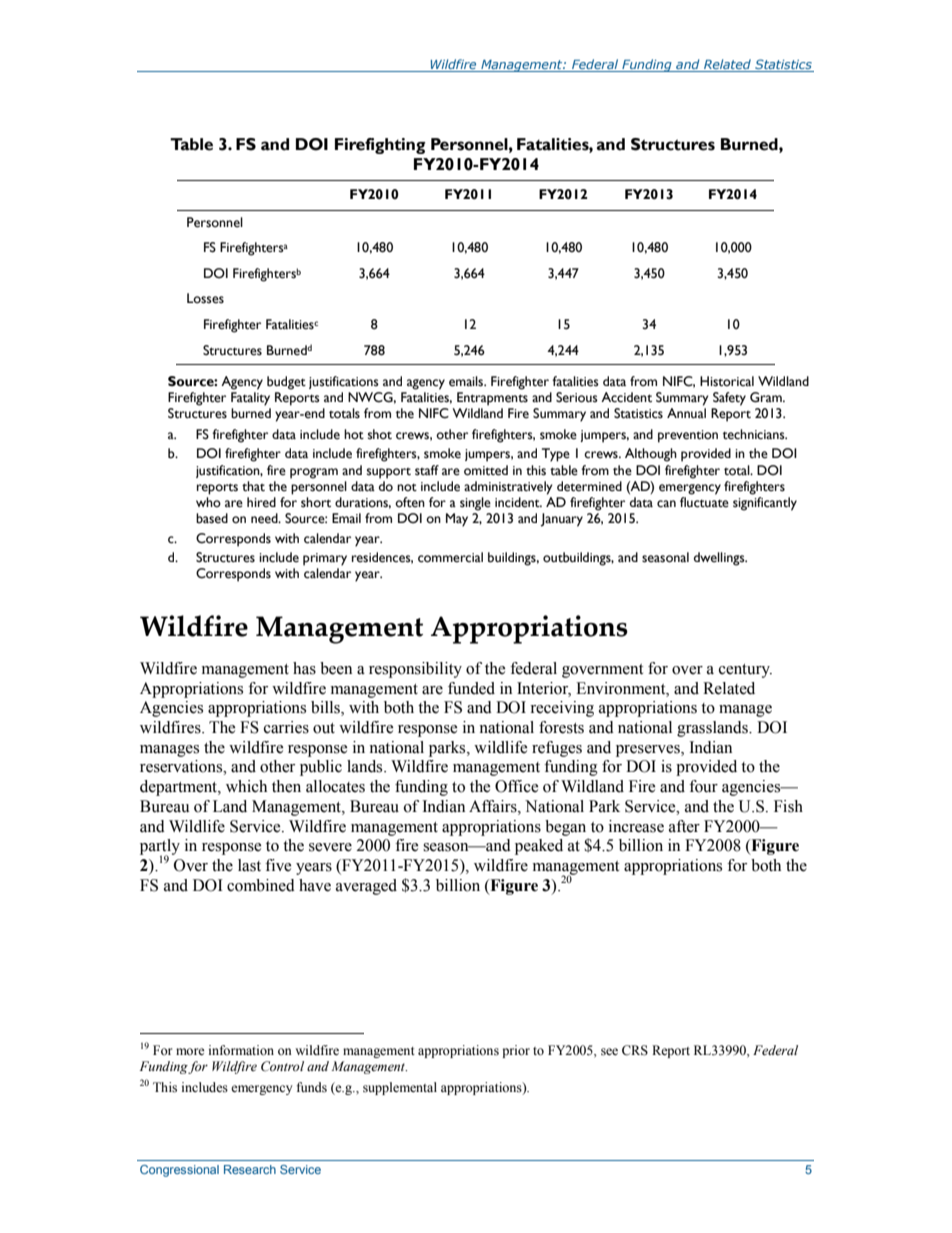 The height and width of the document is (1233, 952). What do you see at coordinates (250, 1169) in the document?
I see `Research` at bounding box center [250, 1169].
